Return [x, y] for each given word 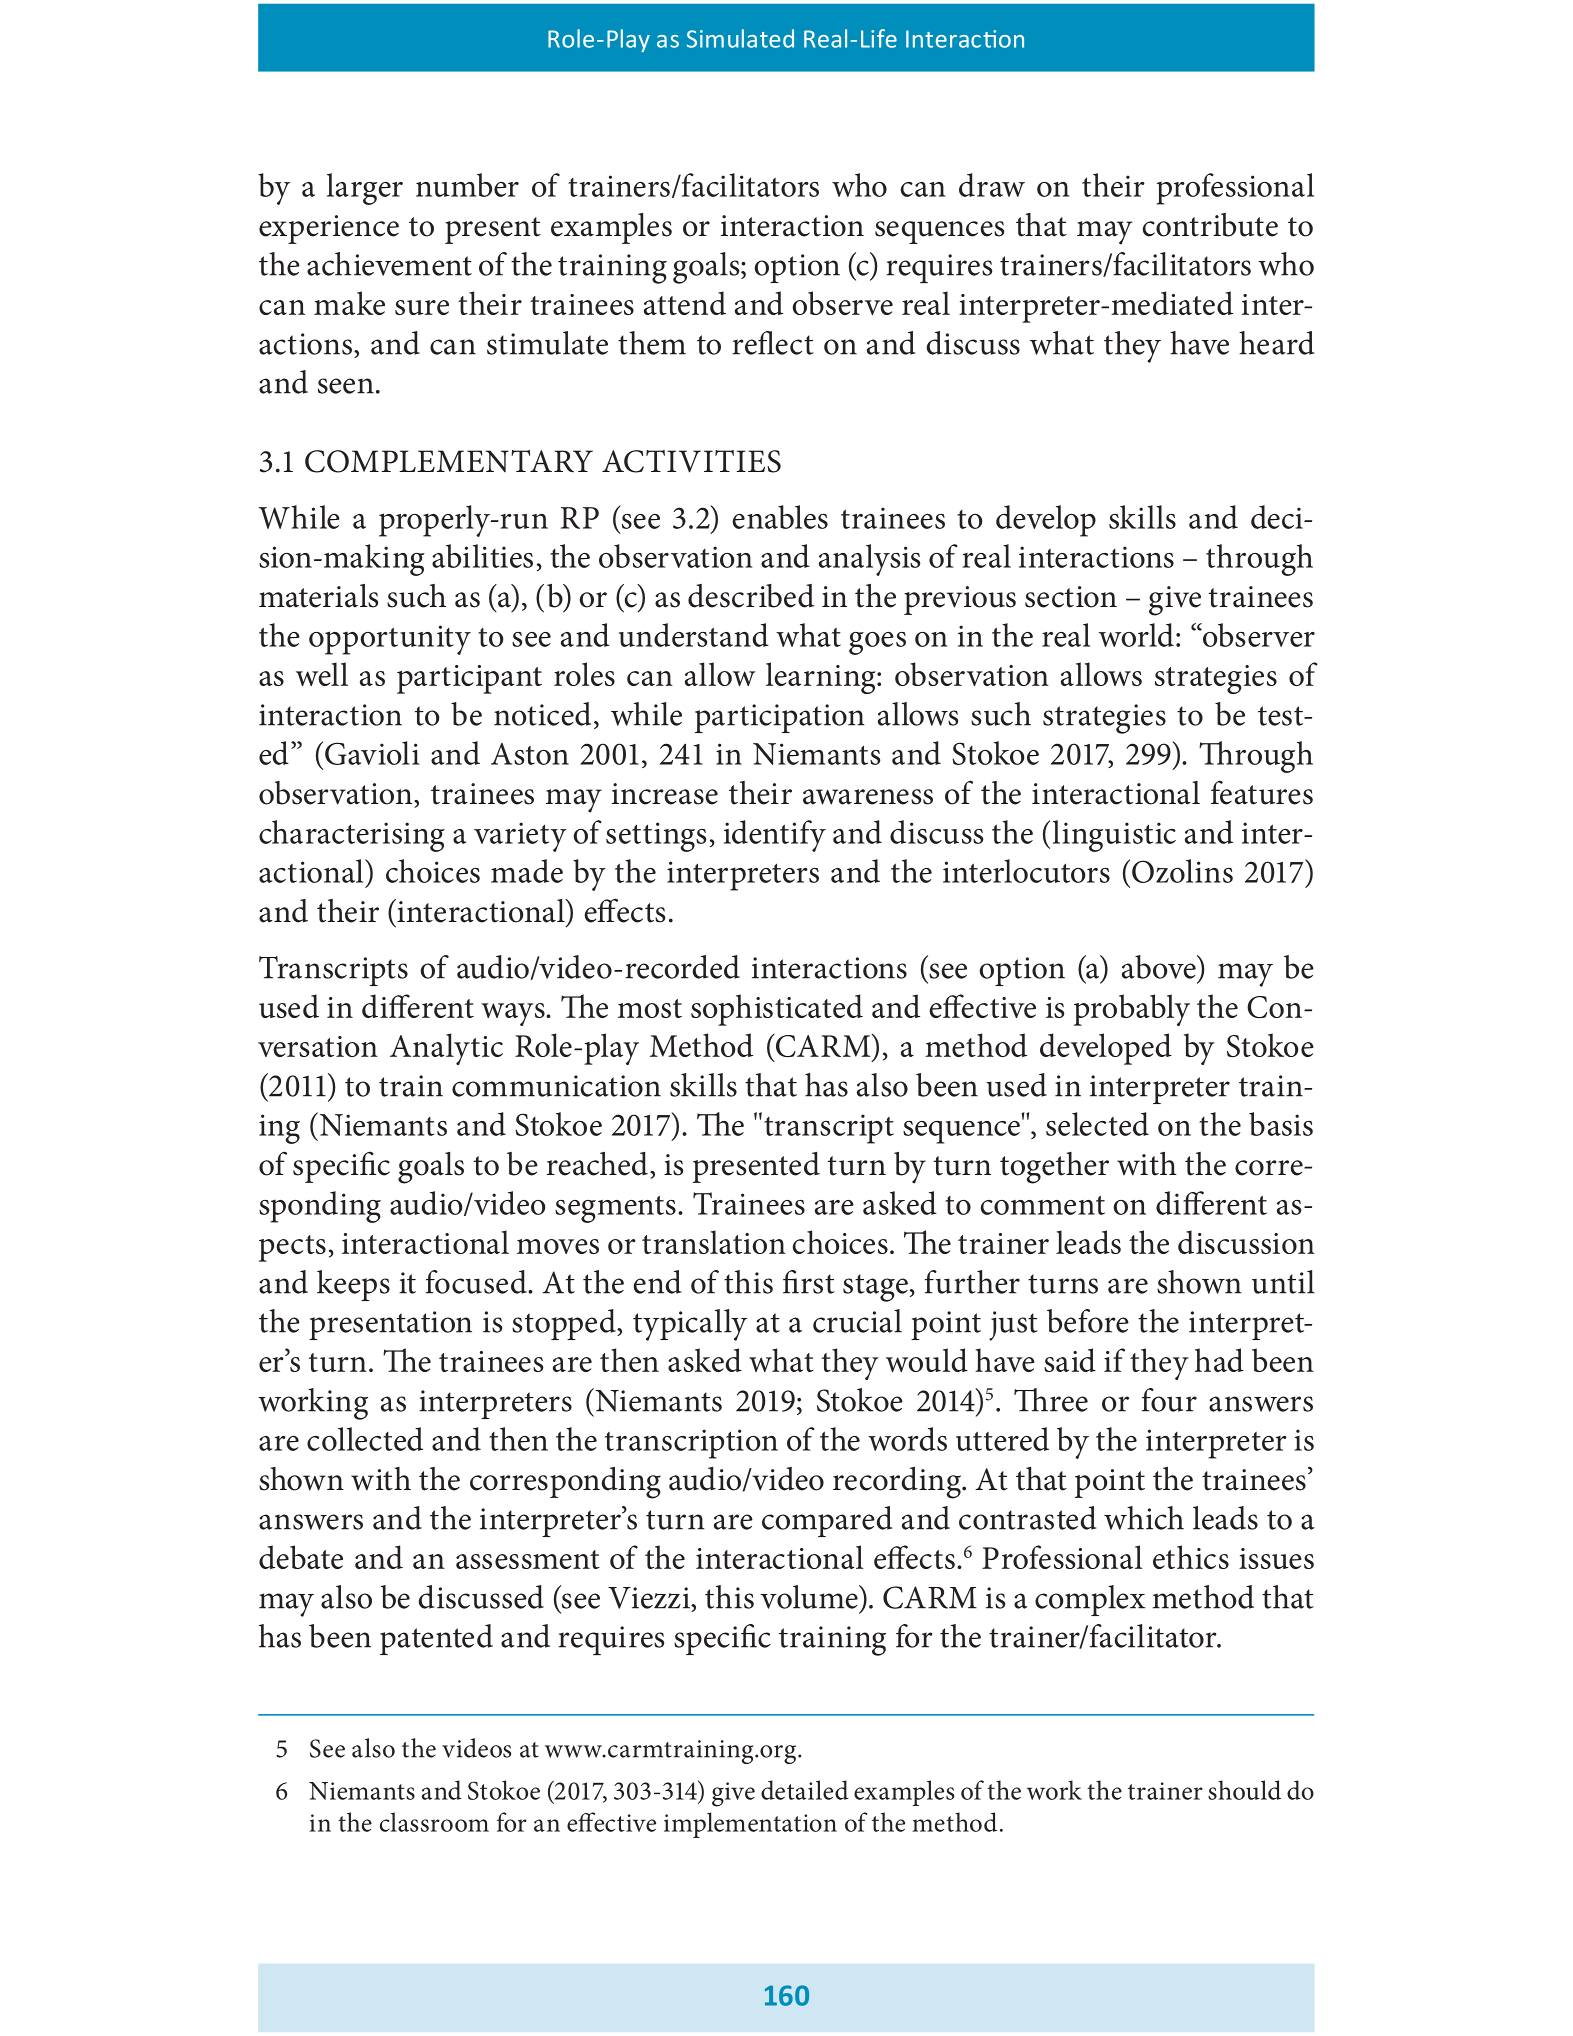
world [1136, 635]
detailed [805, 1790]
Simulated [740, 38]
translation [714, 1242]
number [467, 185]
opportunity [390, 640]
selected [1097, 1124]
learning [822, 678]
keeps [353, 1285]
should [1244, 1790]
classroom [434, 1822]
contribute [1210, 225]
